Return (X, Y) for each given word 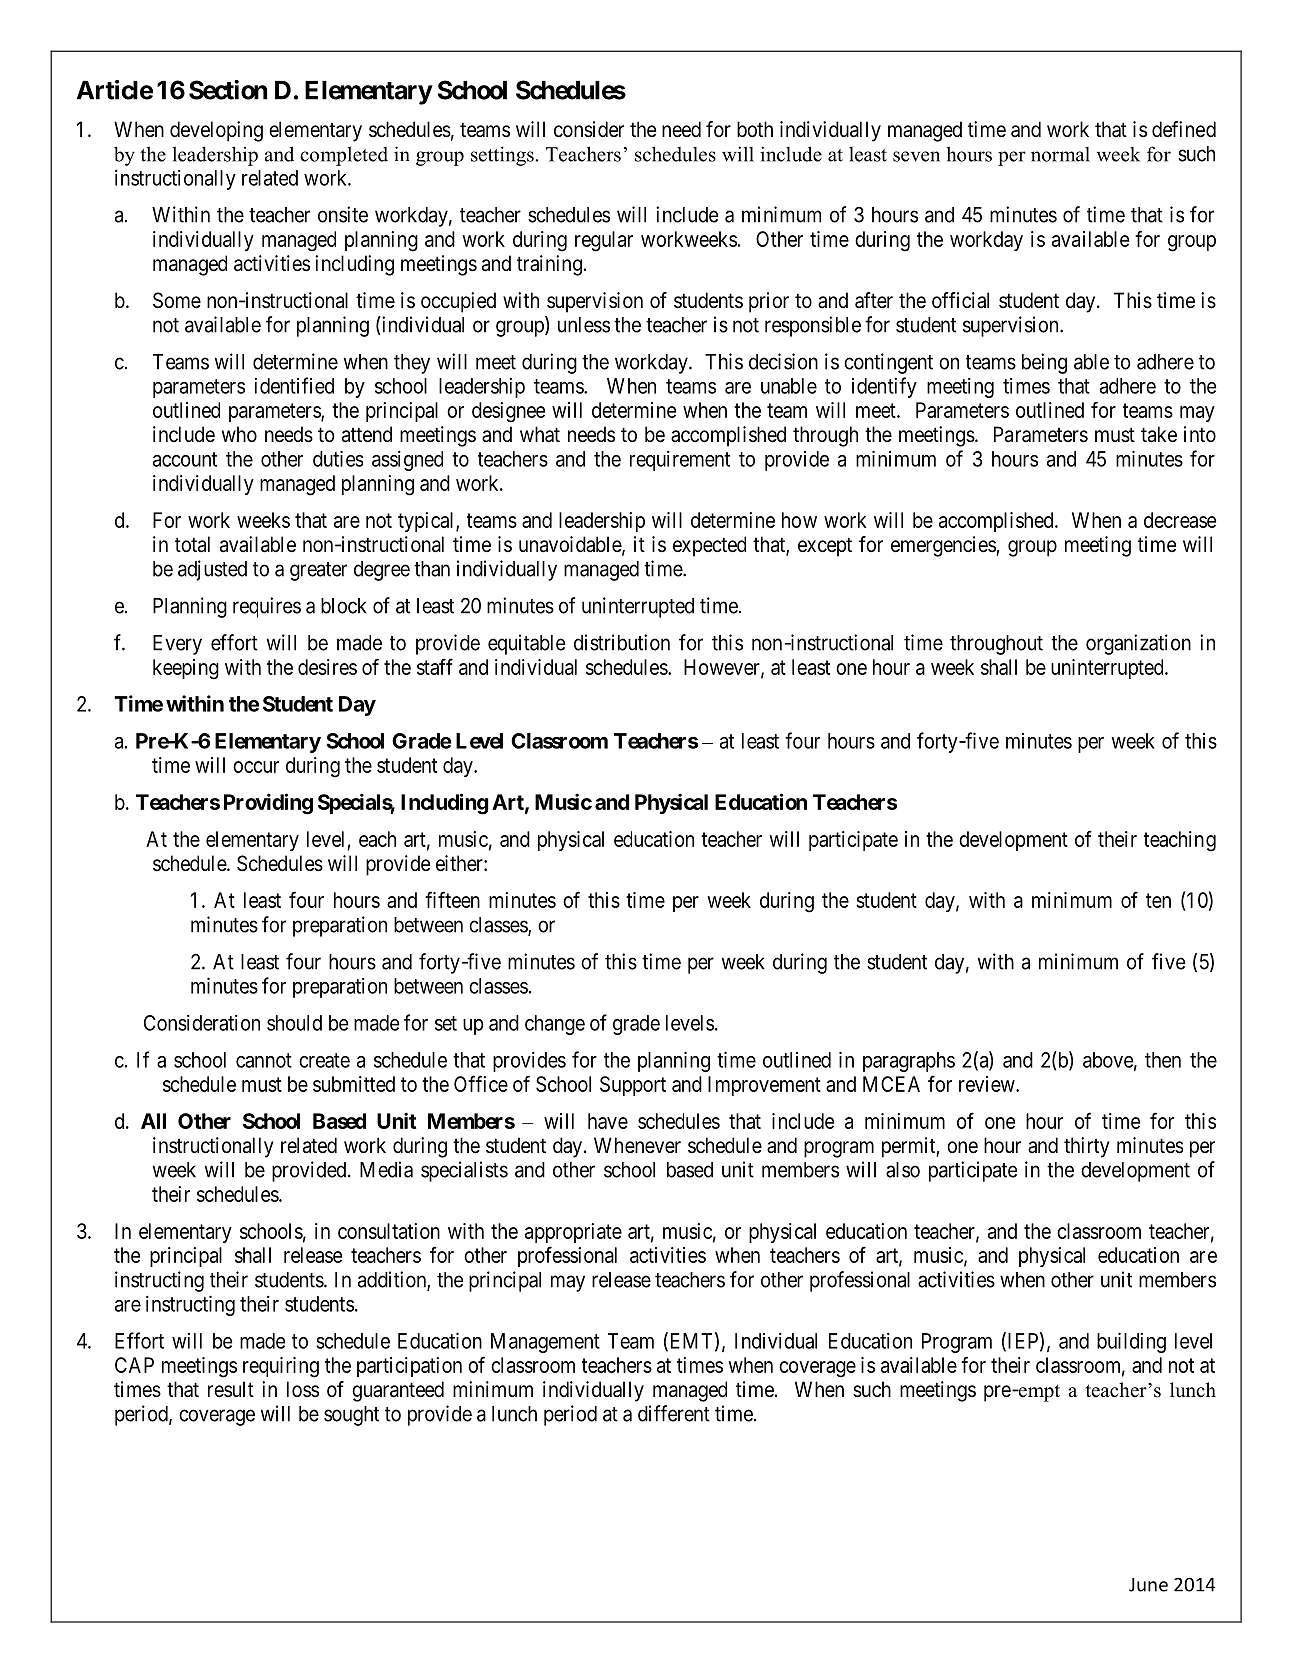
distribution (622, 642)
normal (1060, 154)
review (988, 1084)
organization (1138, 644)
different (674, 1413)
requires (267, 607)
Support (633, 1086)
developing (216, 131)
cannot (264, 1060)
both (755, 129)
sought (351, 1416)
